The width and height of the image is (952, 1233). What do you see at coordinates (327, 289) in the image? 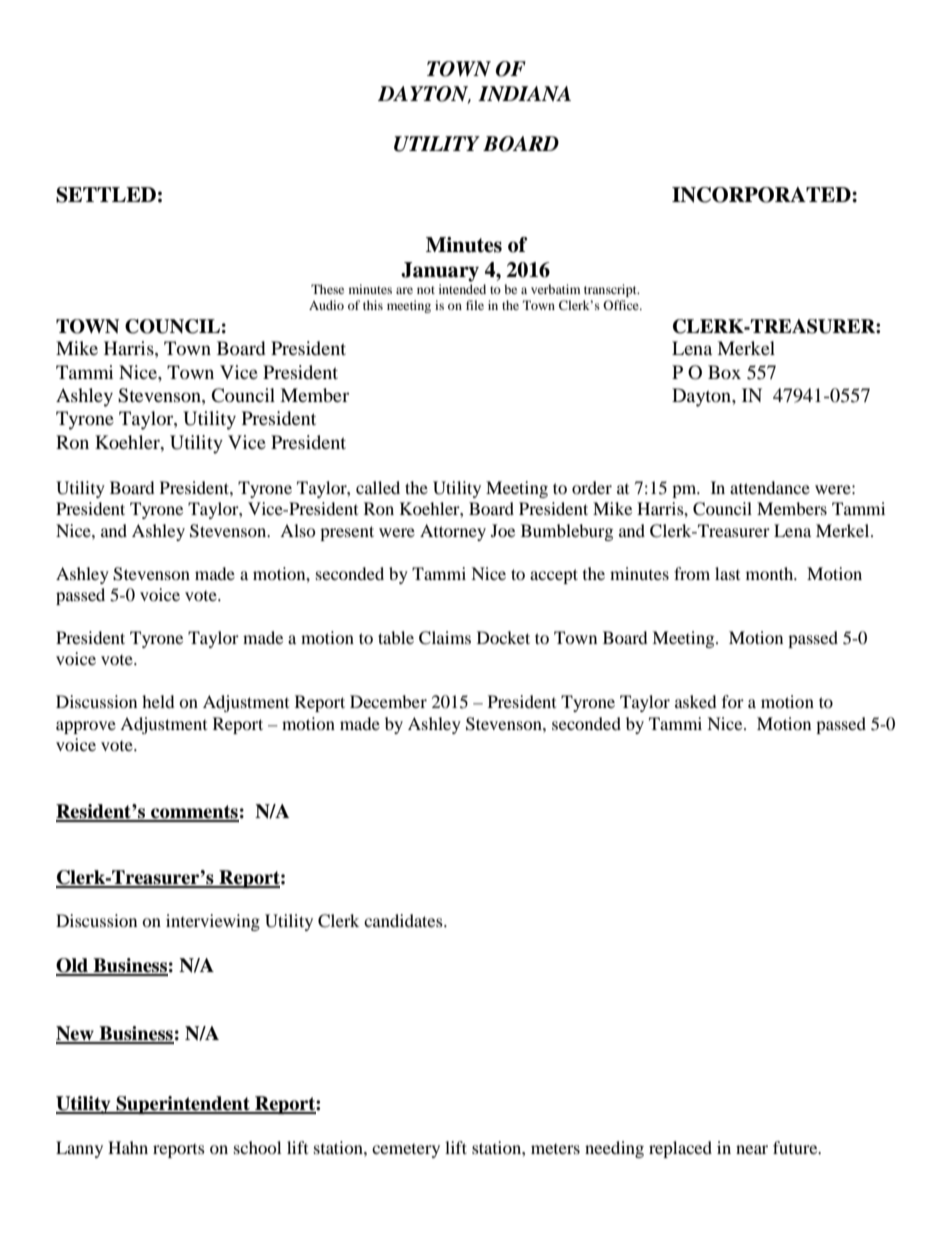
I see `These` at bounding box center [327, 289].
